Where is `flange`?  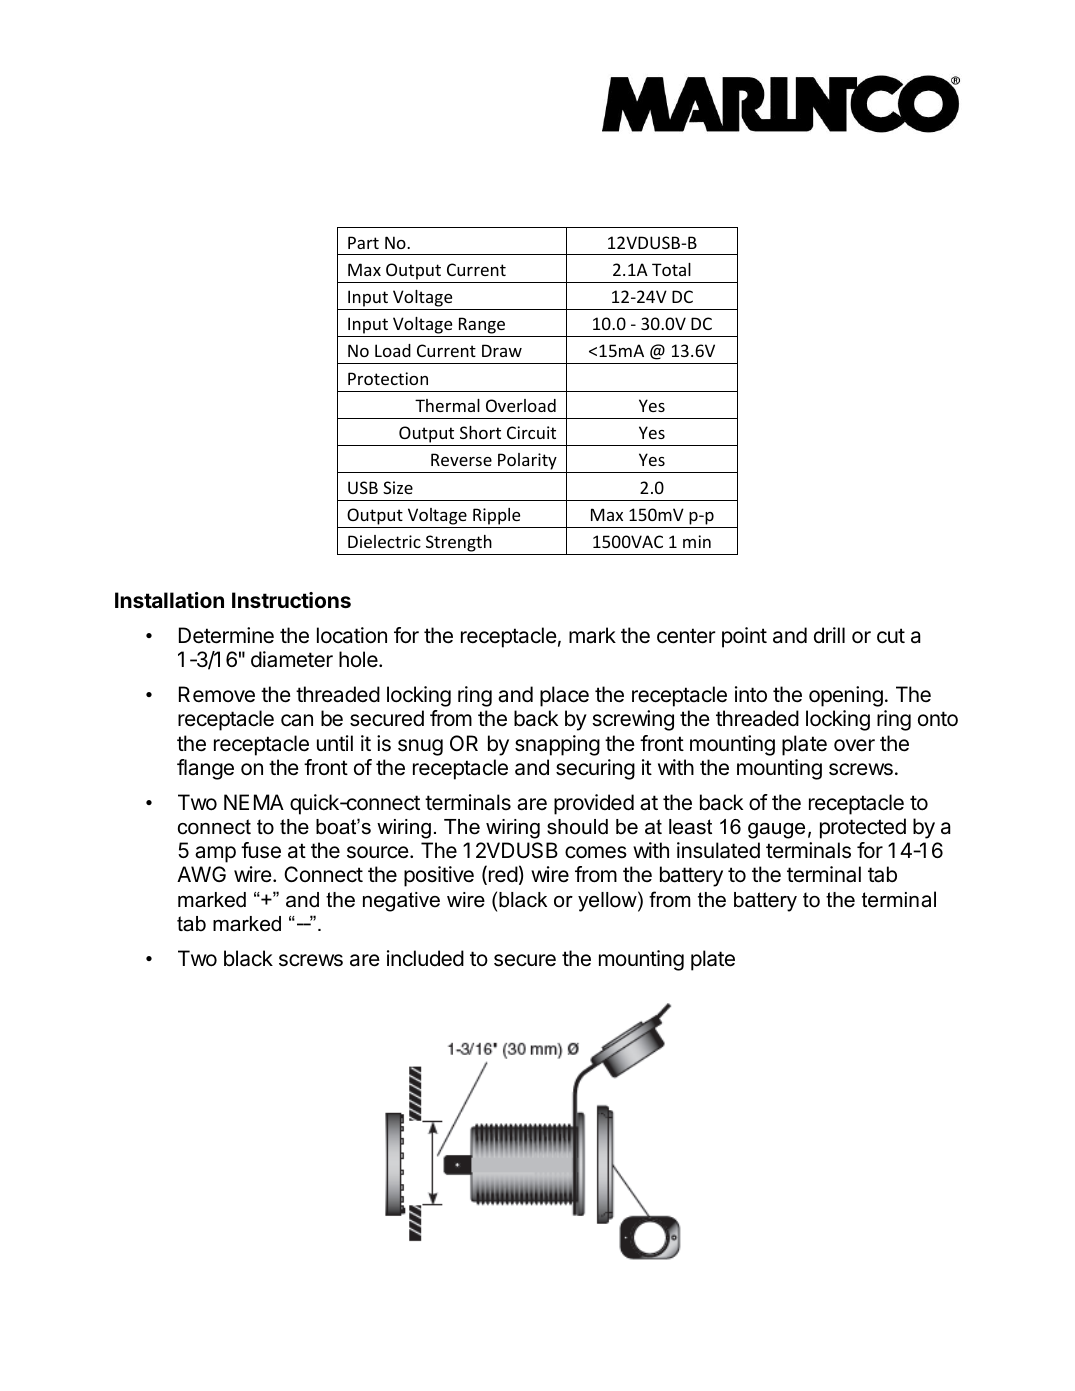
flange is located at coordinates (205, 769).
